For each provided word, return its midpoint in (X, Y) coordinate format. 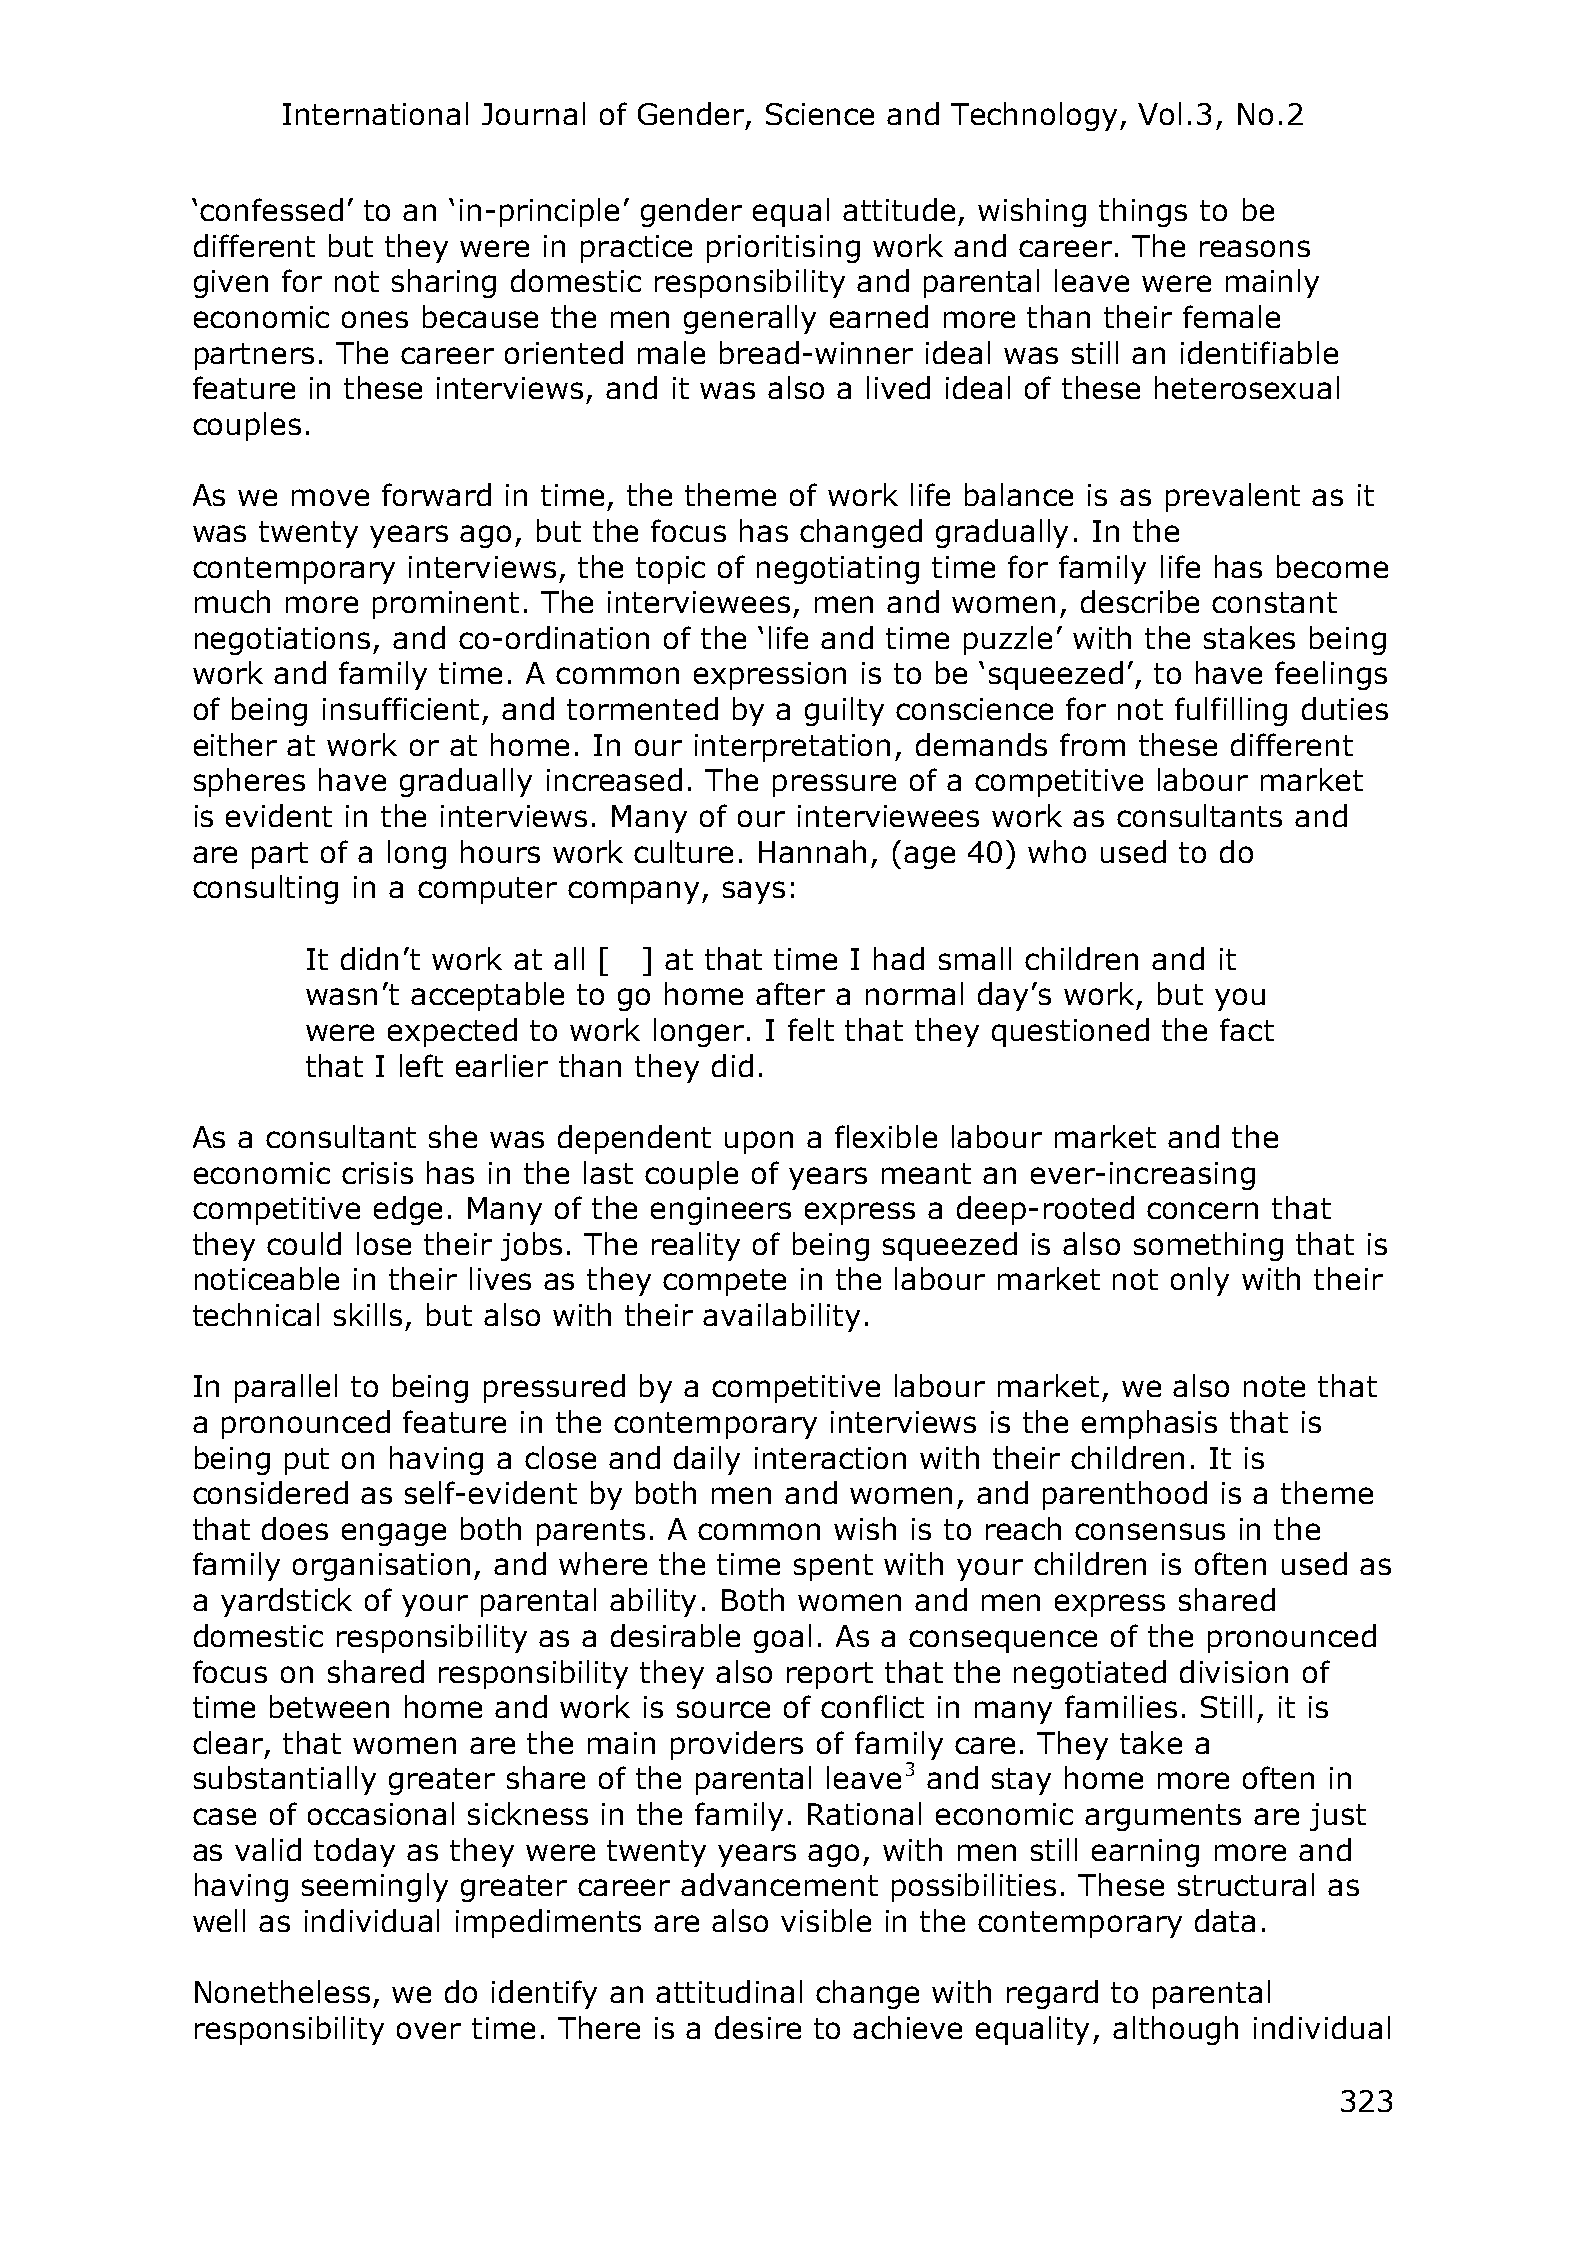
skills (368, 1314)
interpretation (792, 748)
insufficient (401, 708)
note (1274, 1386)
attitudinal (729, 1991)
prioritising (783, 249)
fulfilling (1231, 711)
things (1143, 212)
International (375, 113)
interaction (830, 1458)
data (1225, 1920)
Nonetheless (282, 1991)
